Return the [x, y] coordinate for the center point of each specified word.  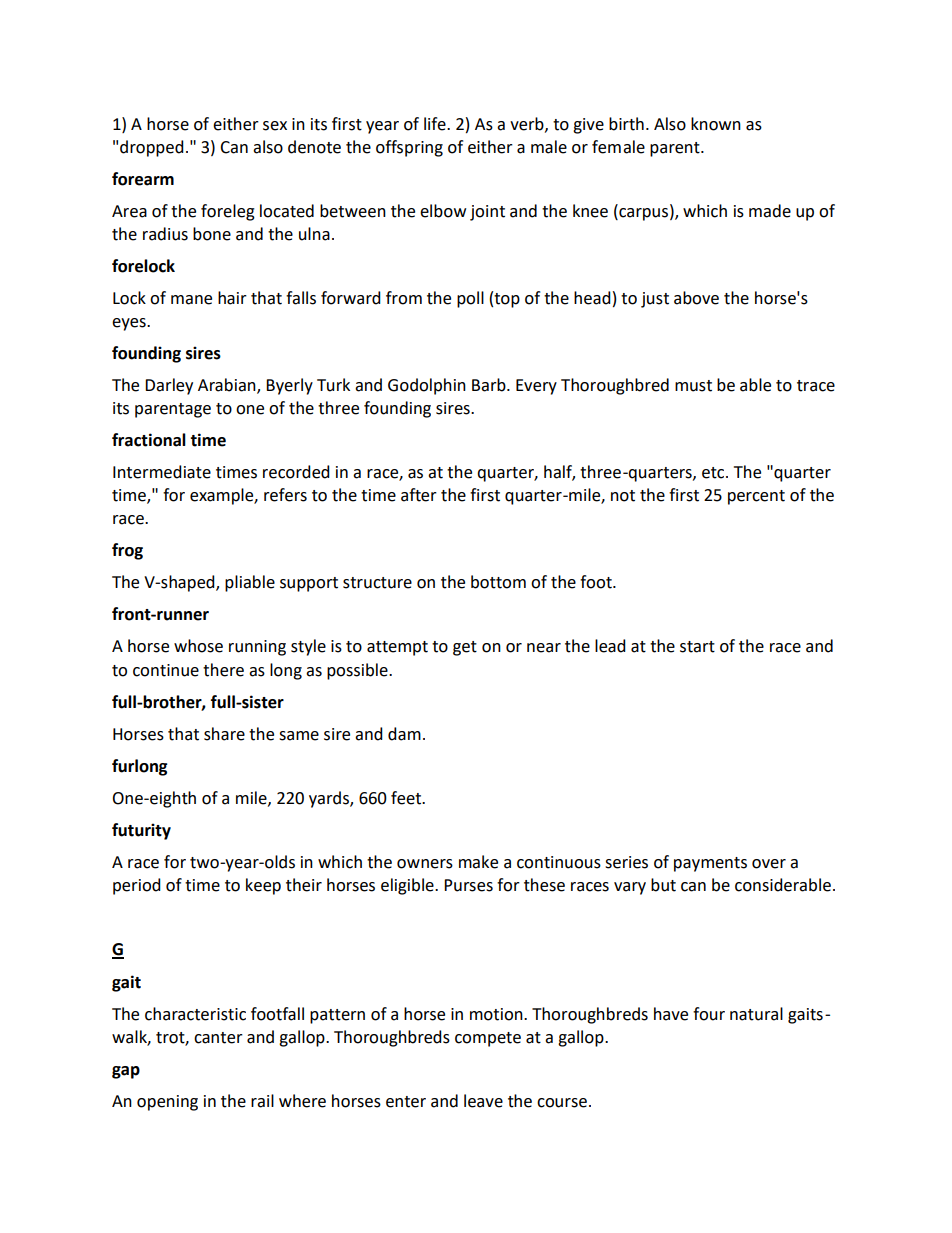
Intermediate [162, 472]
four [709, 1014]
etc [714, 473]
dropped [152, 148]
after [419, 495]
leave [483, 1101]
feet [407, 798]
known [716, 124]
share [224, 734]
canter [218, 1038]
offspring [409, 148]
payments [710, 864]
